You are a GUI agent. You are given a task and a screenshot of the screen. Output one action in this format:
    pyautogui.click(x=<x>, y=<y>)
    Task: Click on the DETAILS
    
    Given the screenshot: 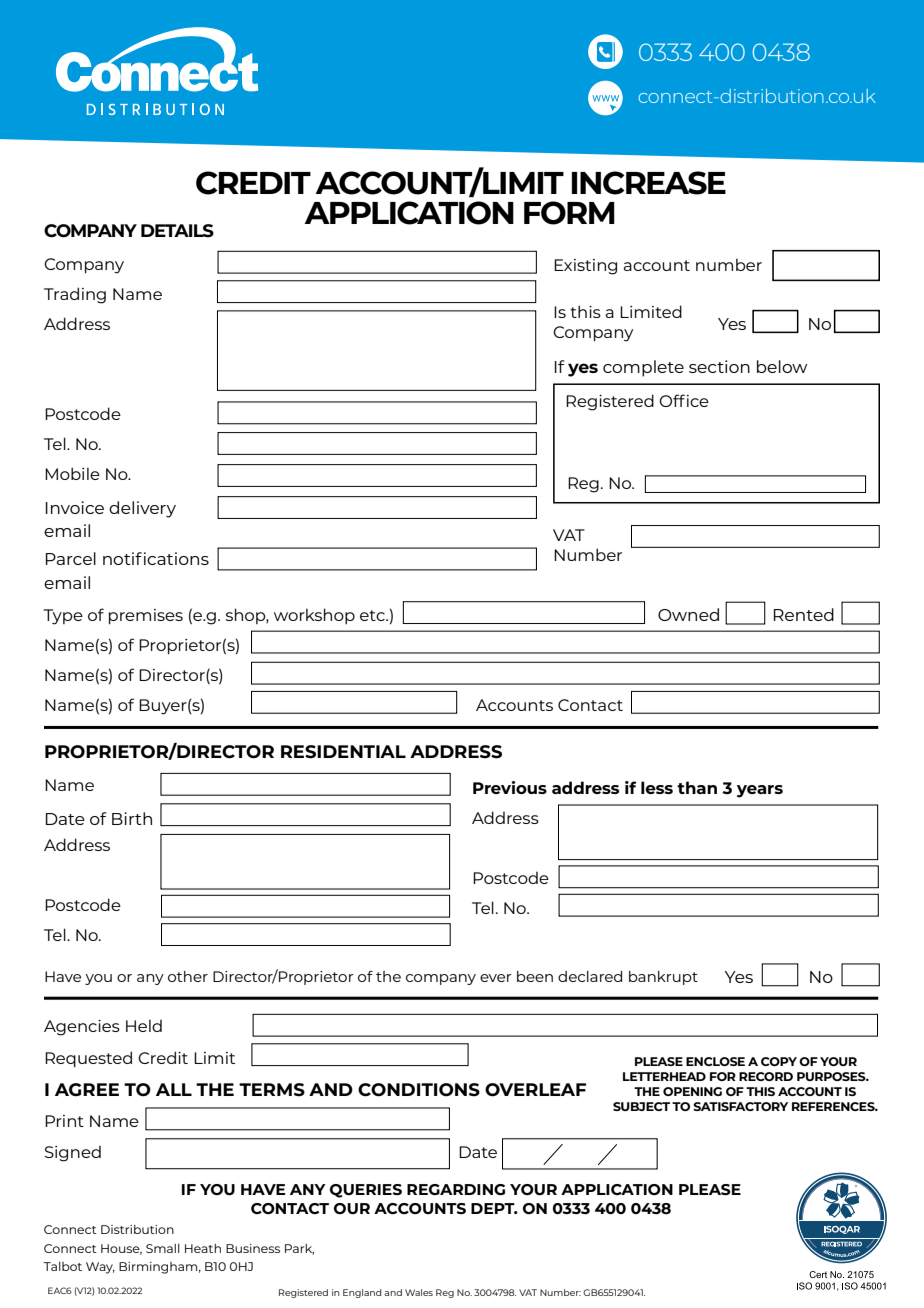 What is the action you would take?
    pyautogui.click(x=177, y=231)
